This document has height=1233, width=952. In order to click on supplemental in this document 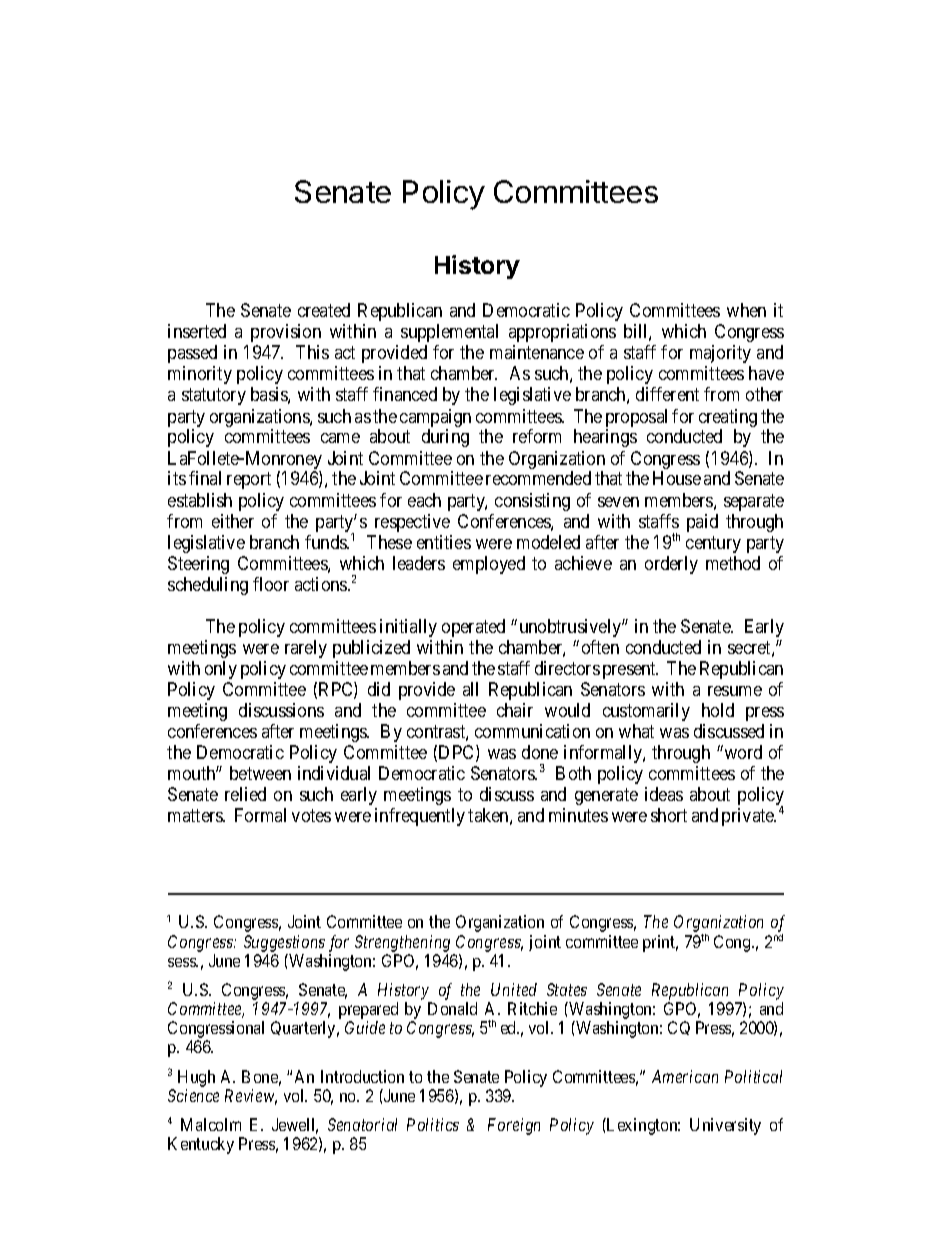, I will do `click(449, 333)`.
